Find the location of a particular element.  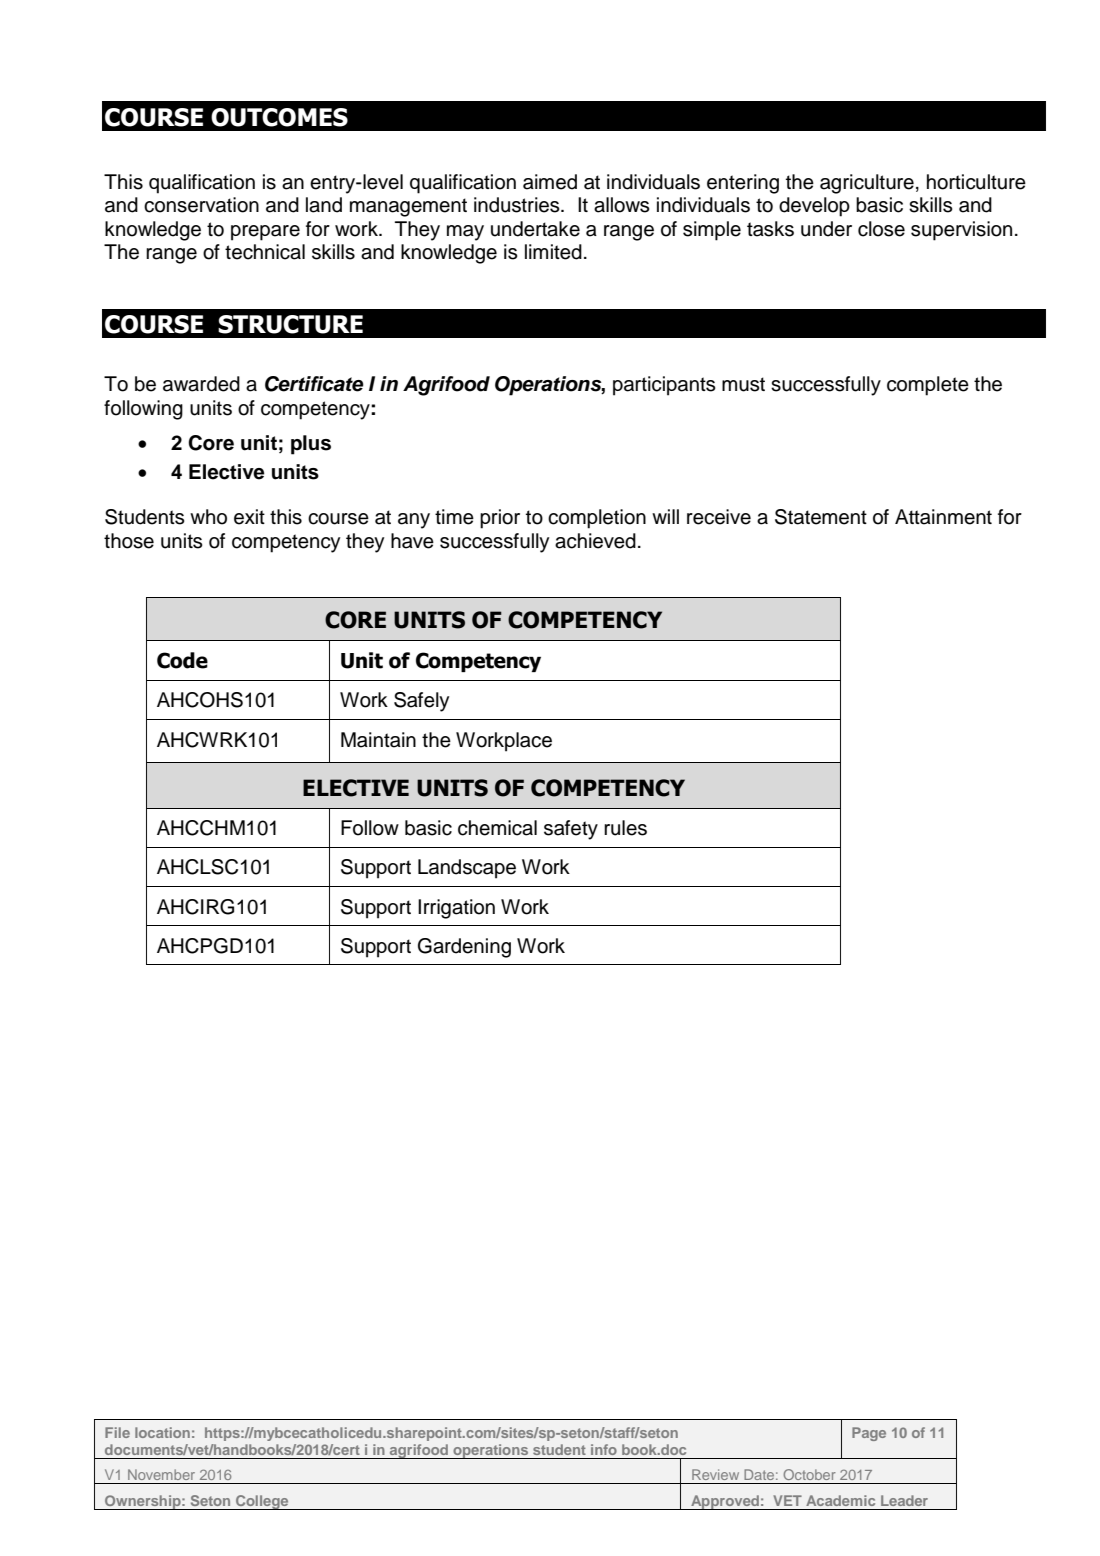

safety is located at coordinates (571, 830).
